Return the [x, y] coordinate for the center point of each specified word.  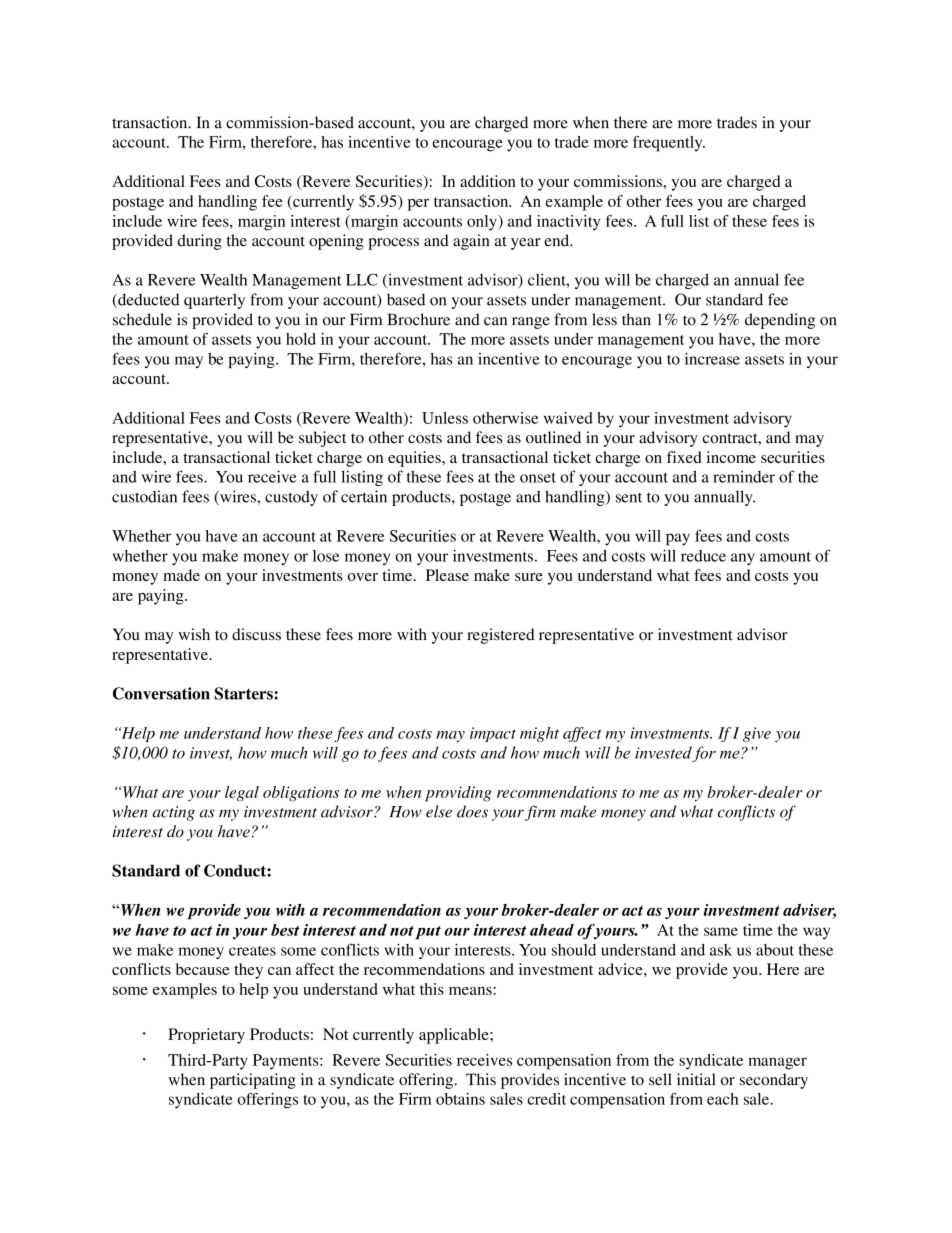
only [483, 223]
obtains [460, 1099]
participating [253, 1081]
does [472, 811]
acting [173, 813]
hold [301, 339]
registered [501, 636]
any [743, 559]
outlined [553, 437]
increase [712, 358]
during [200, 242]
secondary [774, 1081]
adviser [809, 911]
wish [194, 634]
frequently [669, 144]
